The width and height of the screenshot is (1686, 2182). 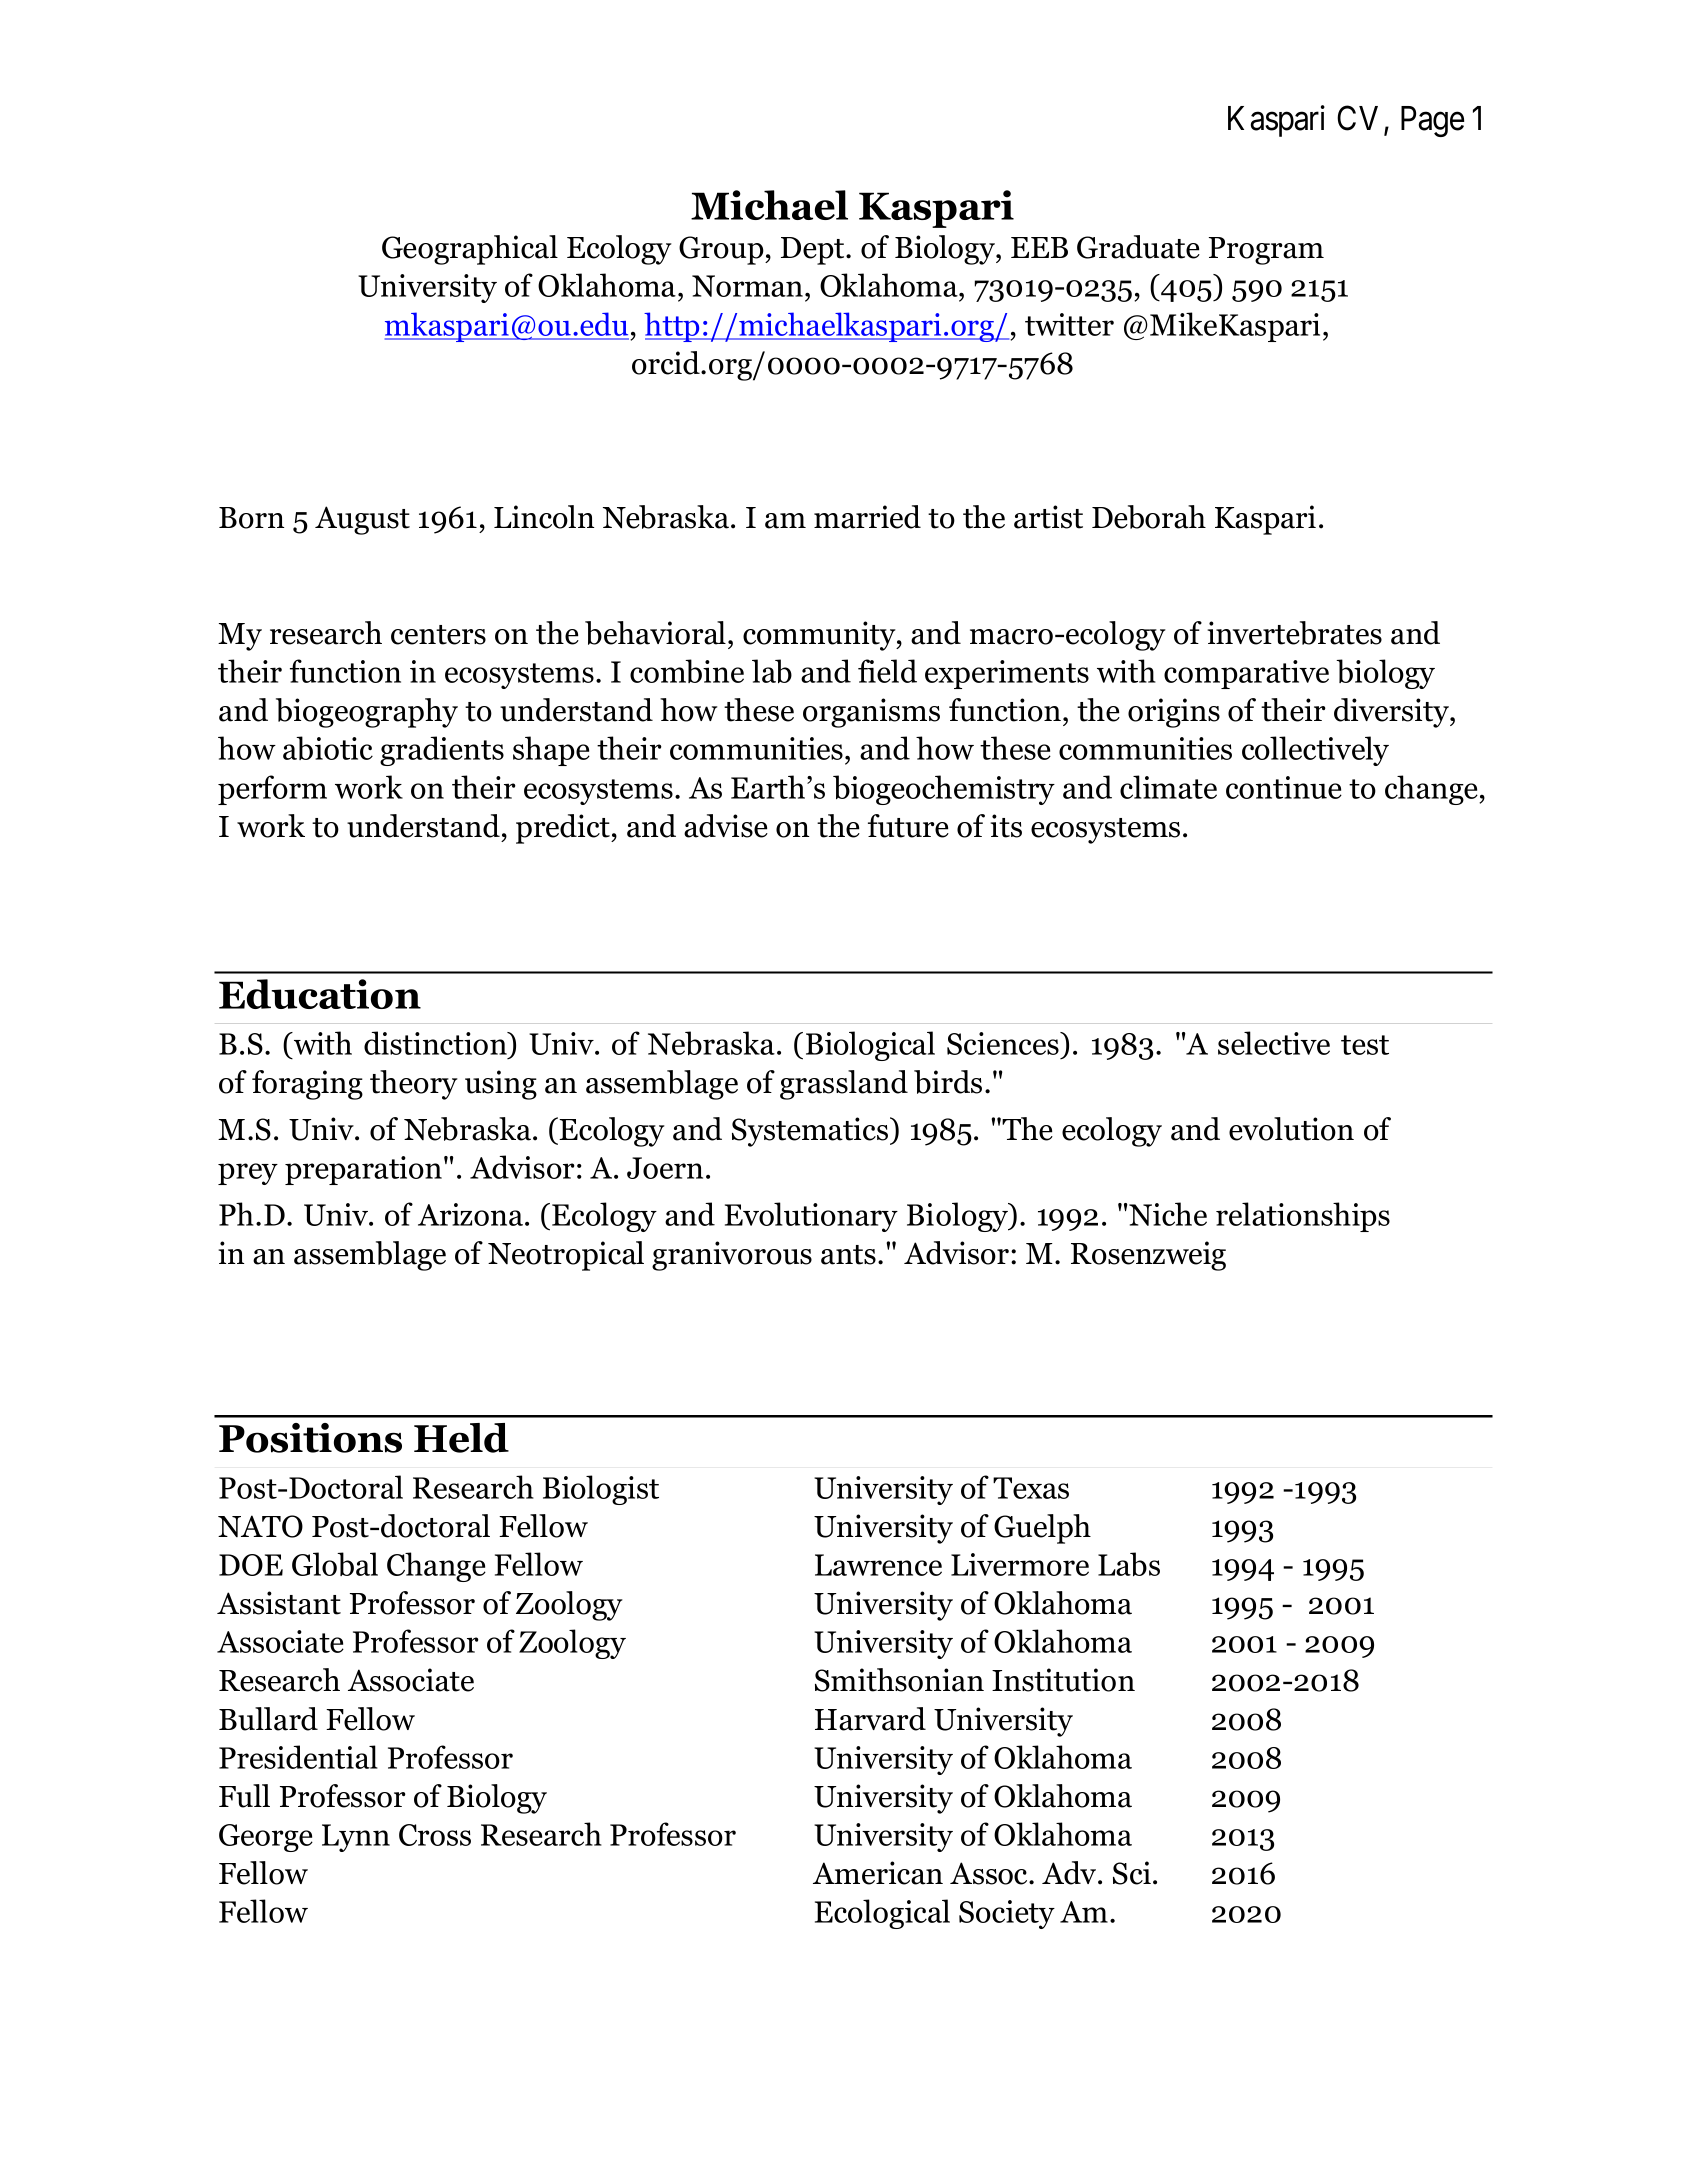 What do you see at coordinates (461, 1438) in the screenshot?
I see `Held` at bounding box center [461, 1438].
